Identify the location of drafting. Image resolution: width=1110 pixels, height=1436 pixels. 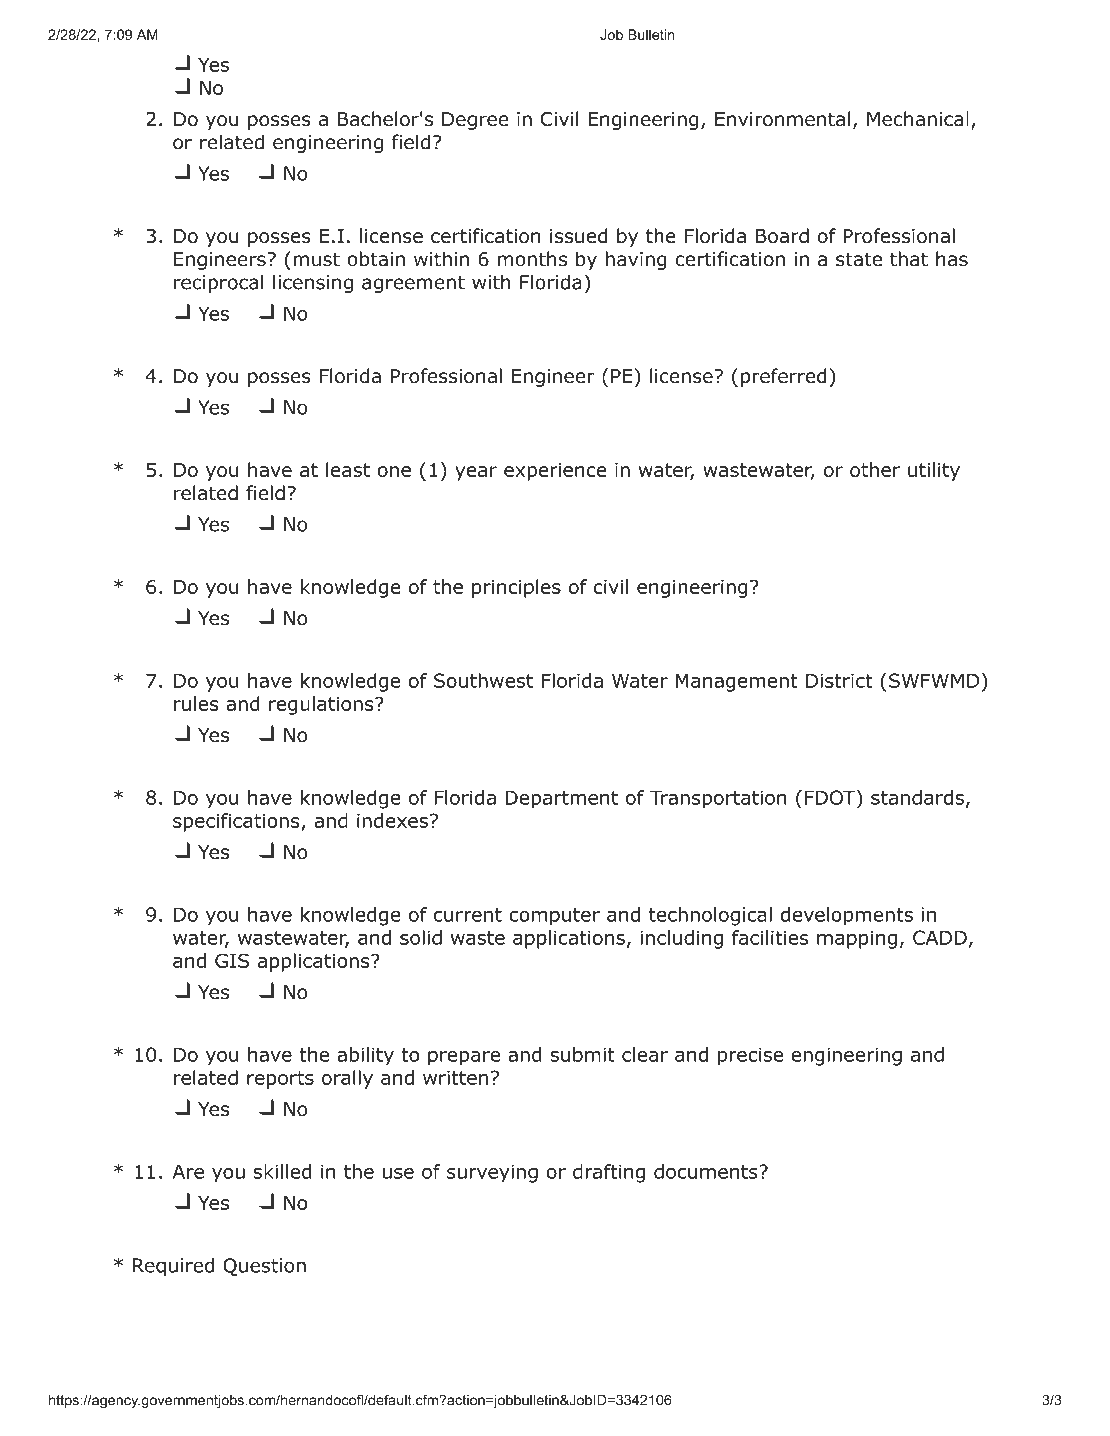
(609, 1173).
